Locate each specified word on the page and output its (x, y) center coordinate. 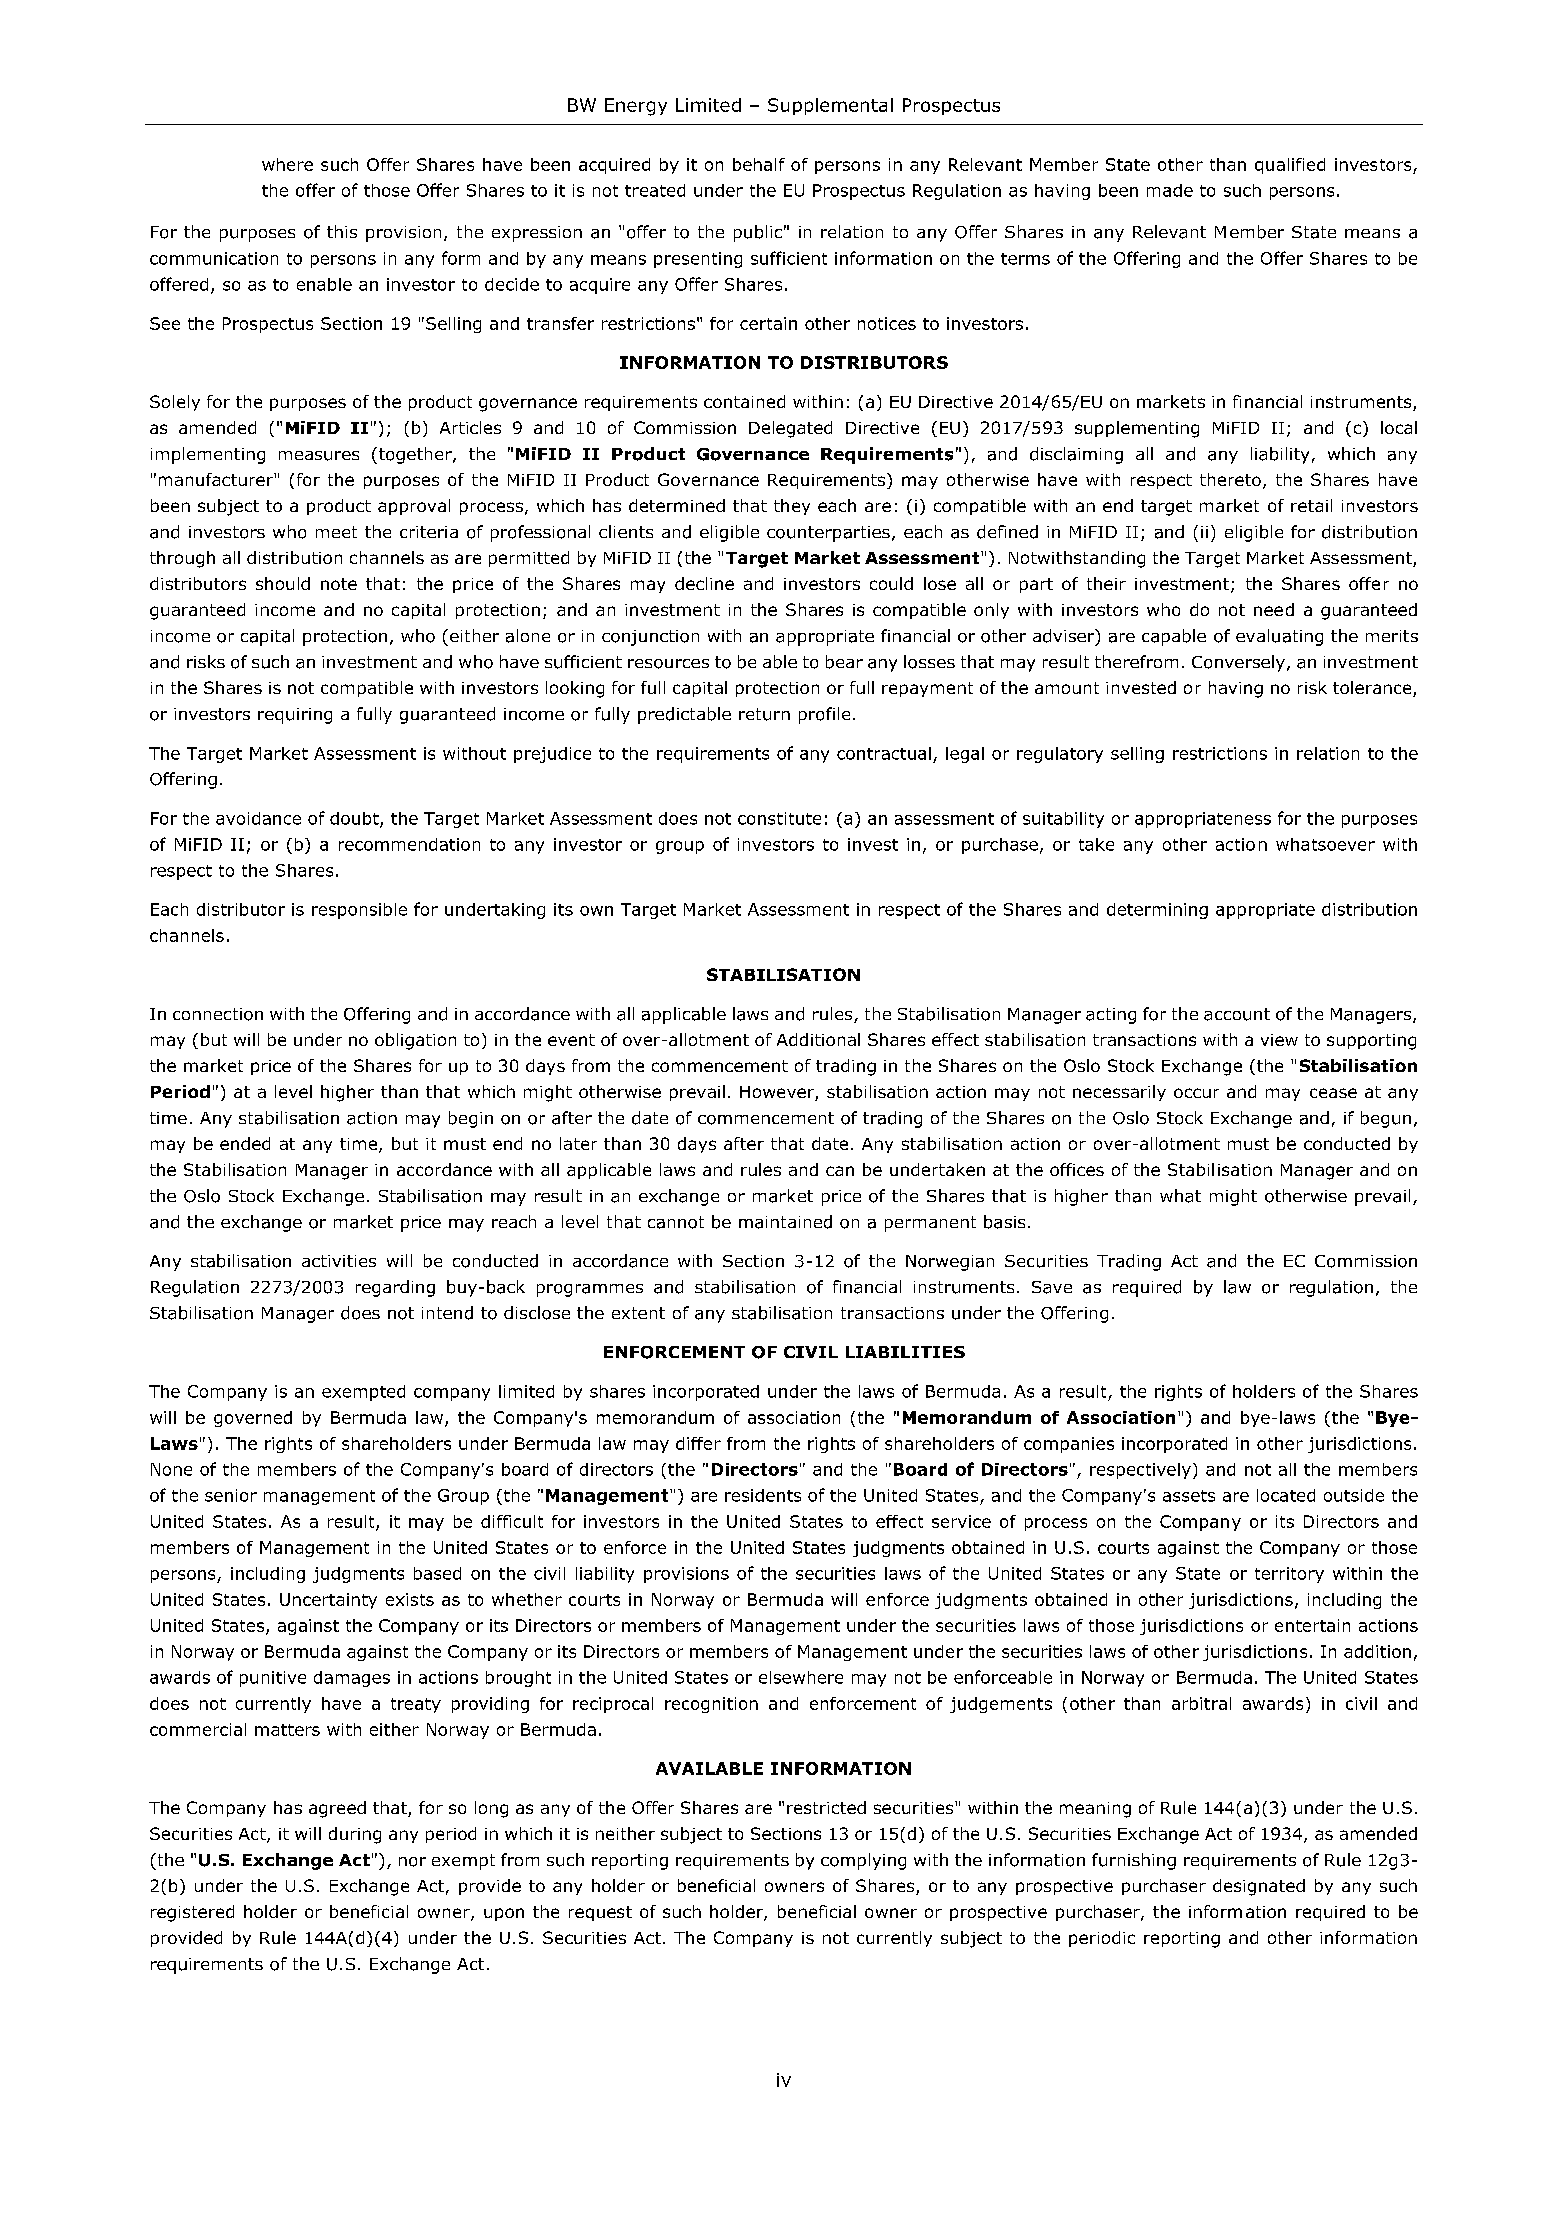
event (571, 1040)
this (342, 231)
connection (218, 1014)
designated (1259, 1887)
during (355, 1835)
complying (863, 1861)
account (1237, 1014)
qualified (1290, 166)
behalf (759, 164)
